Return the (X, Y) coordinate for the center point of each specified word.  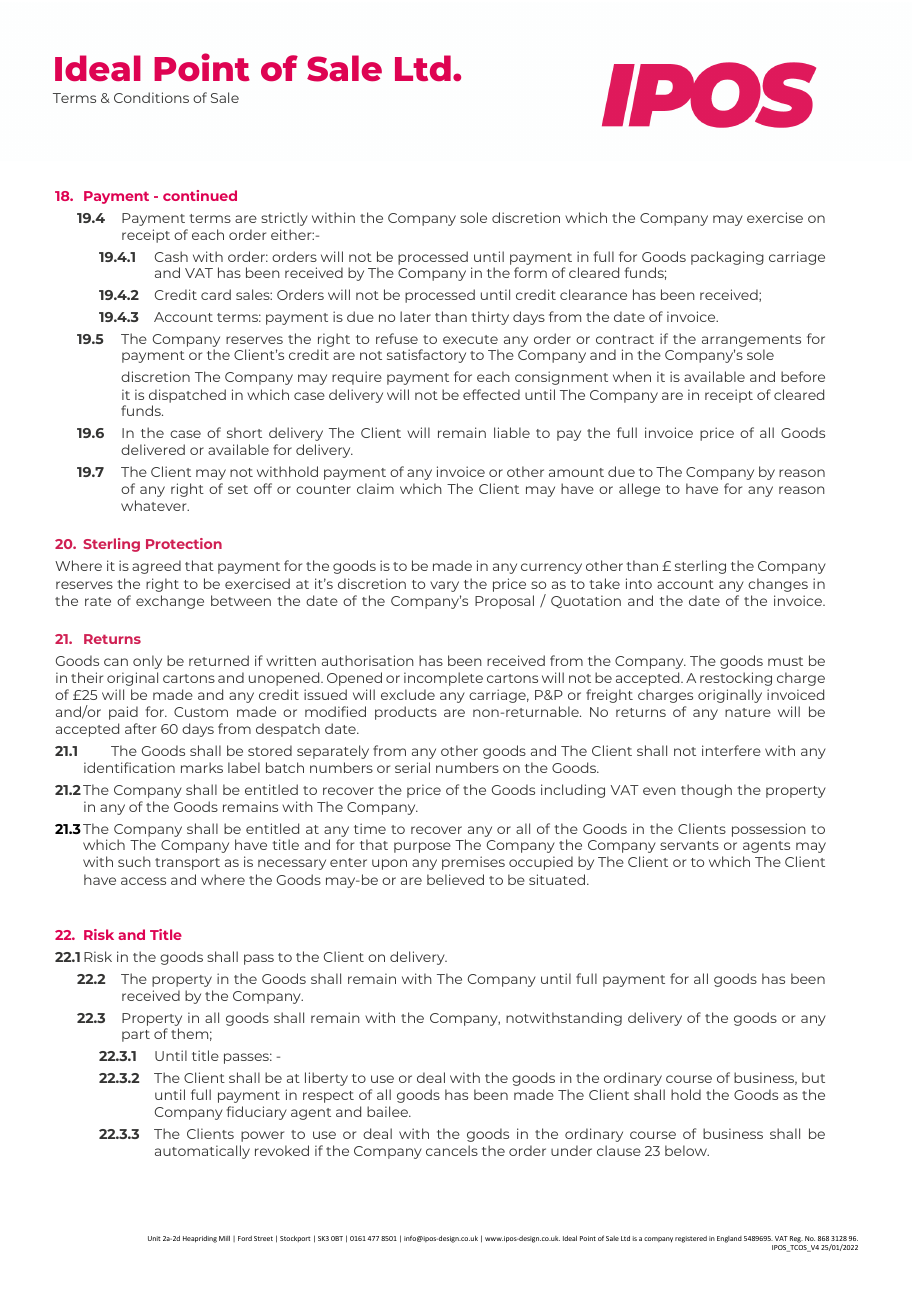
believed (455, 879)
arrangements (751, 341)
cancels (452, 1150)
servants (689, 845)
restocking (736, 679)
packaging (727, 258)
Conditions (151, 97)
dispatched (187, 396)
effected (491, 394)
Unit (154, 1238)
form (530, 272)
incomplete (443, 679)
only (147, 662)
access (143, 881)
